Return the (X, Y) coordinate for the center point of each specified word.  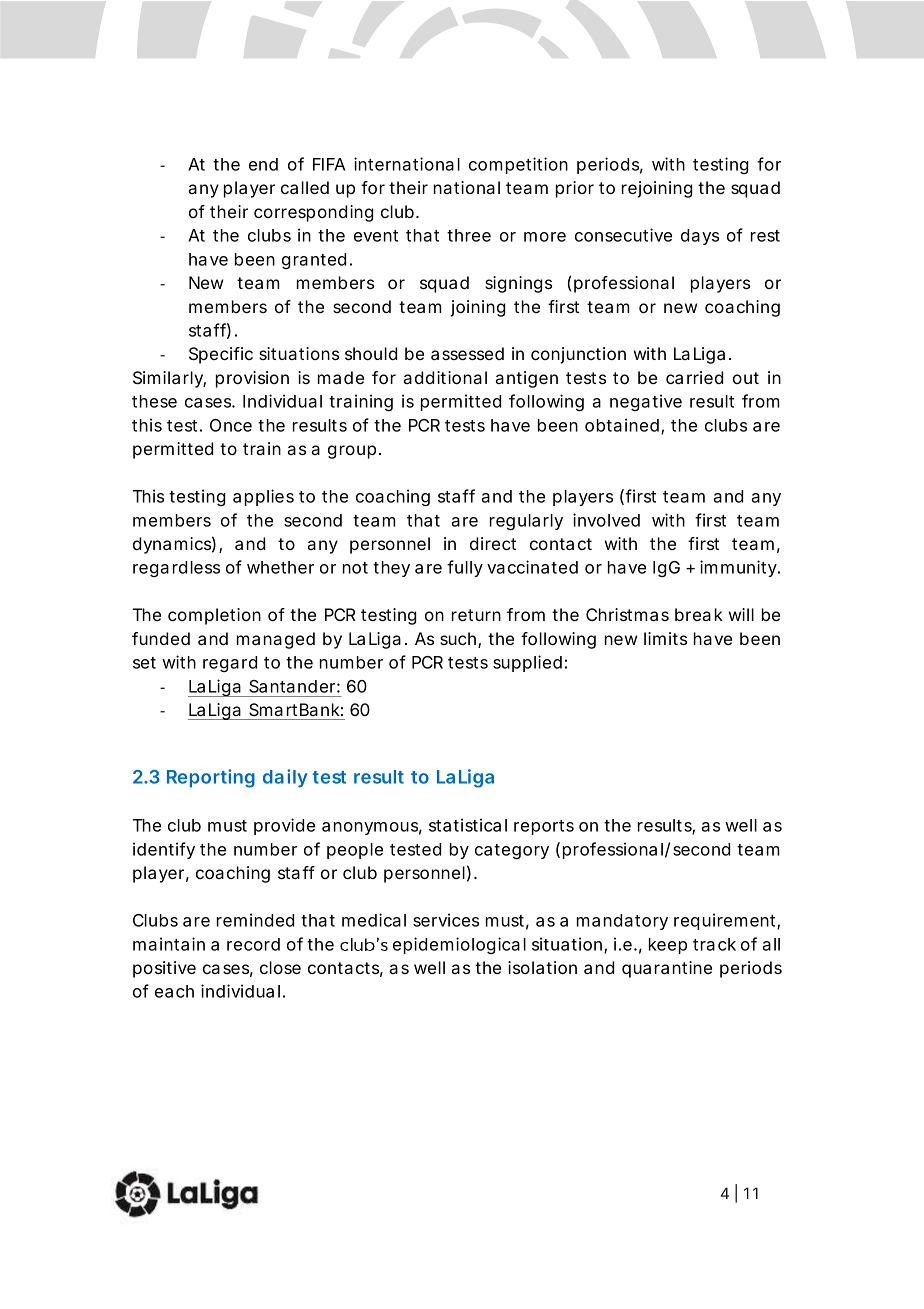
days (700, 237)
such (458, 638)
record (253, 944)
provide (284, 826)
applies (263, 497)
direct (493, 543)
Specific (221, 355)
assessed (467, 353)
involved (606, 520)
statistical (468, 825)
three (469, 235)
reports (544, 827)
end (263, 164)
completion (214, 616)
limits (665, 638)
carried (694, 377)
